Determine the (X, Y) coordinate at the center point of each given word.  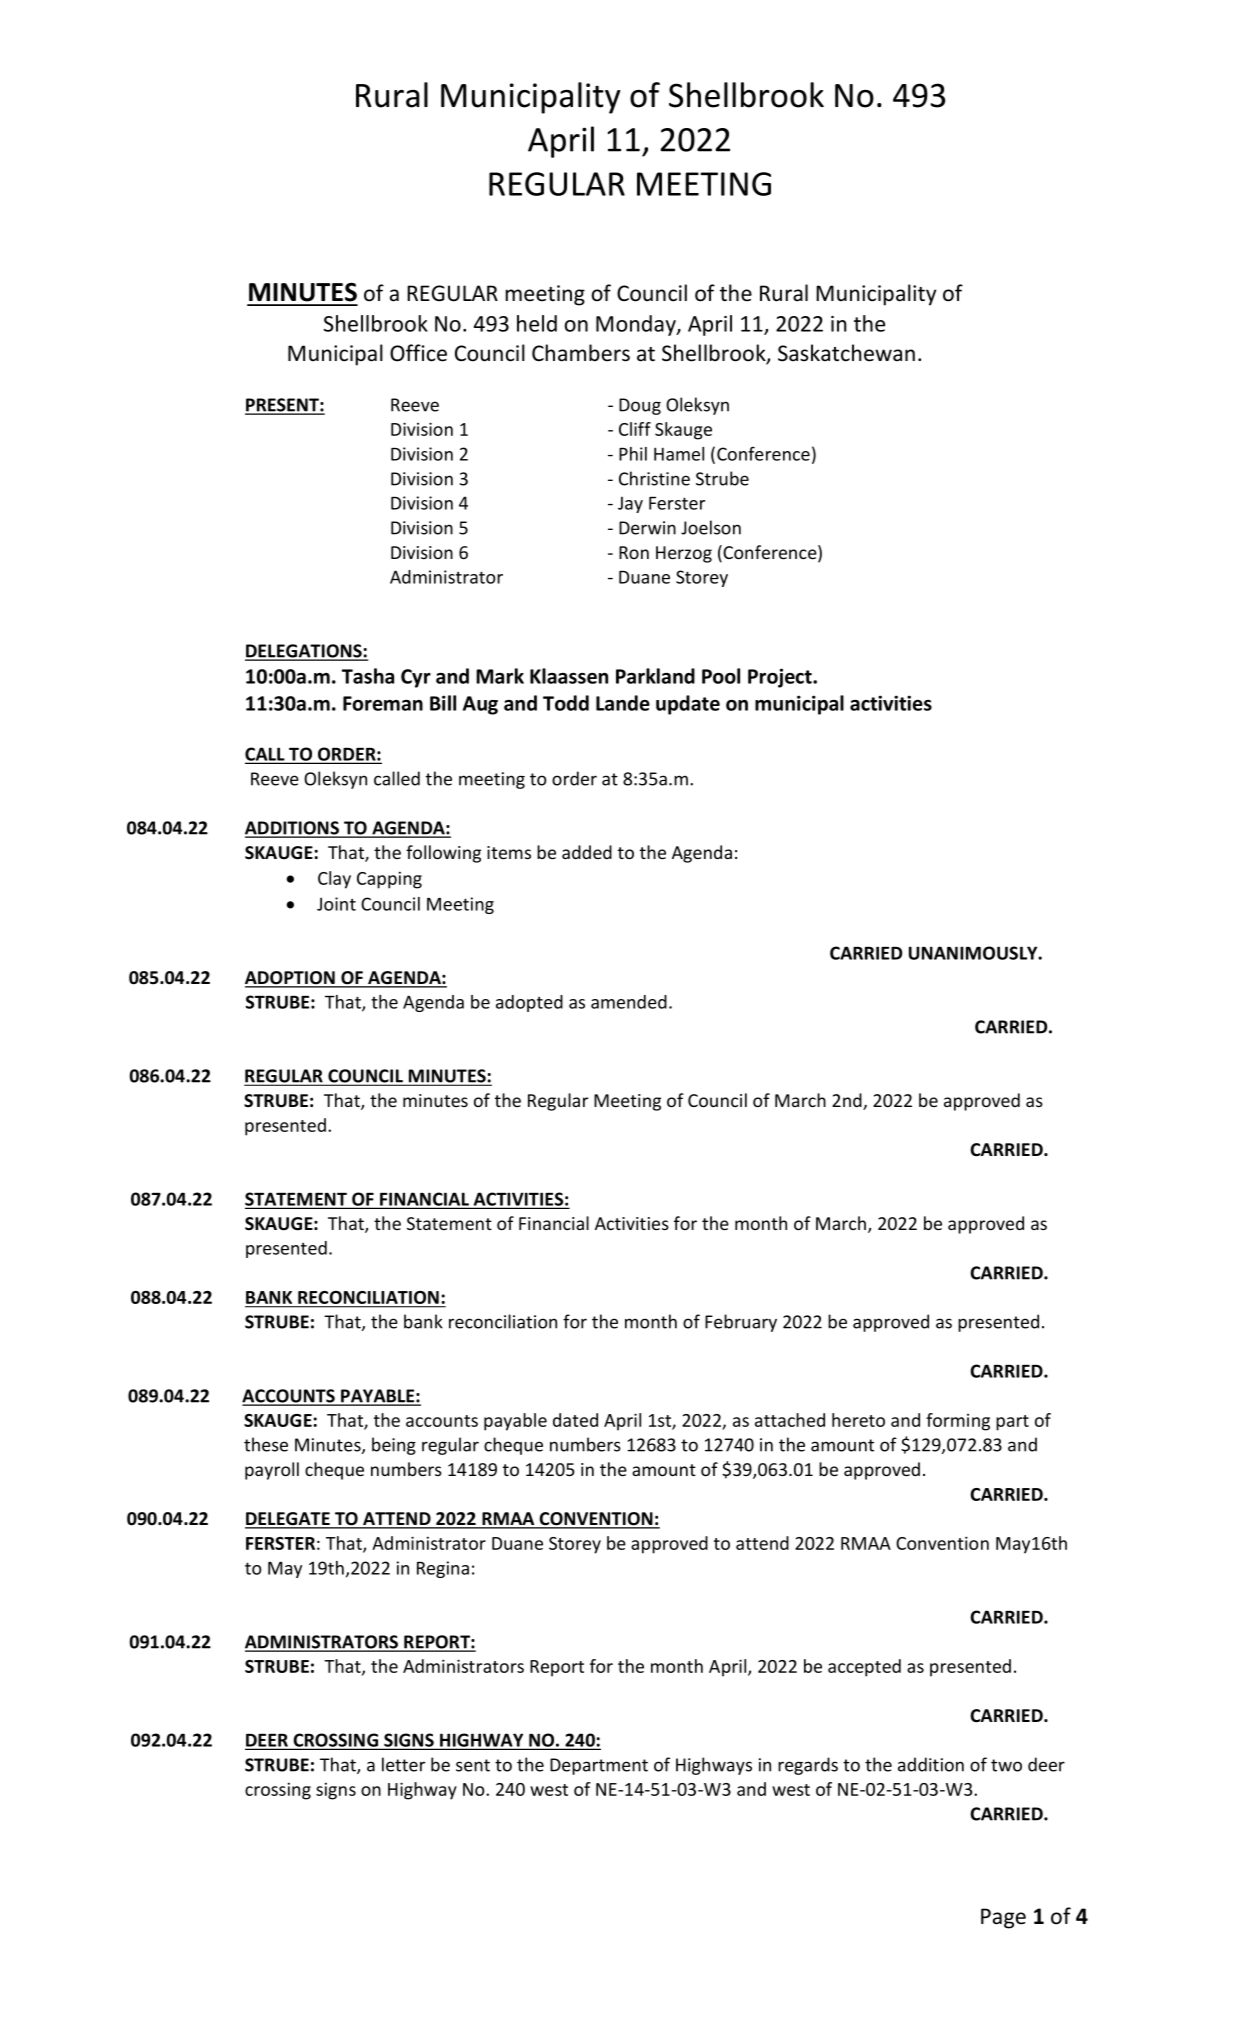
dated (575, 1420)
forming (958, 1422)
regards (808, 1766)
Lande (623, 703)
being (394, 1446)
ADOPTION (291, 979)
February (741, 1323)
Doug (640, 406)
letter (403, 1764)
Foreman (383, 703)
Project (781, 678)
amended (629, 1002)
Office (418, 353)
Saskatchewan (846, 353)
